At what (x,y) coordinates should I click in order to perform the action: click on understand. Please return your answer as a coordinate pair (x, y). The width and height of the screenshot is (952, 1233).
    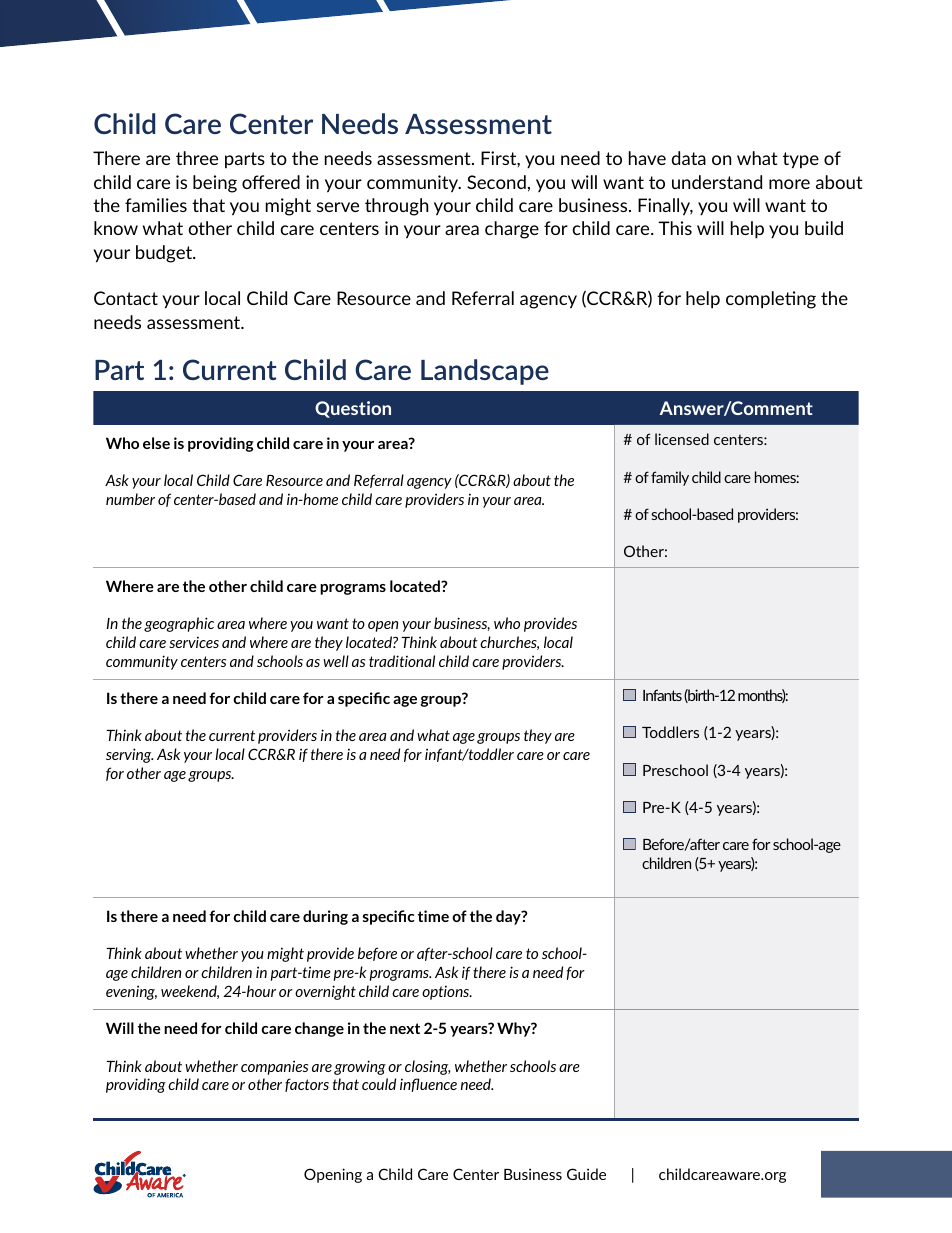
    Looking at the image, I should click on (717, 182).
